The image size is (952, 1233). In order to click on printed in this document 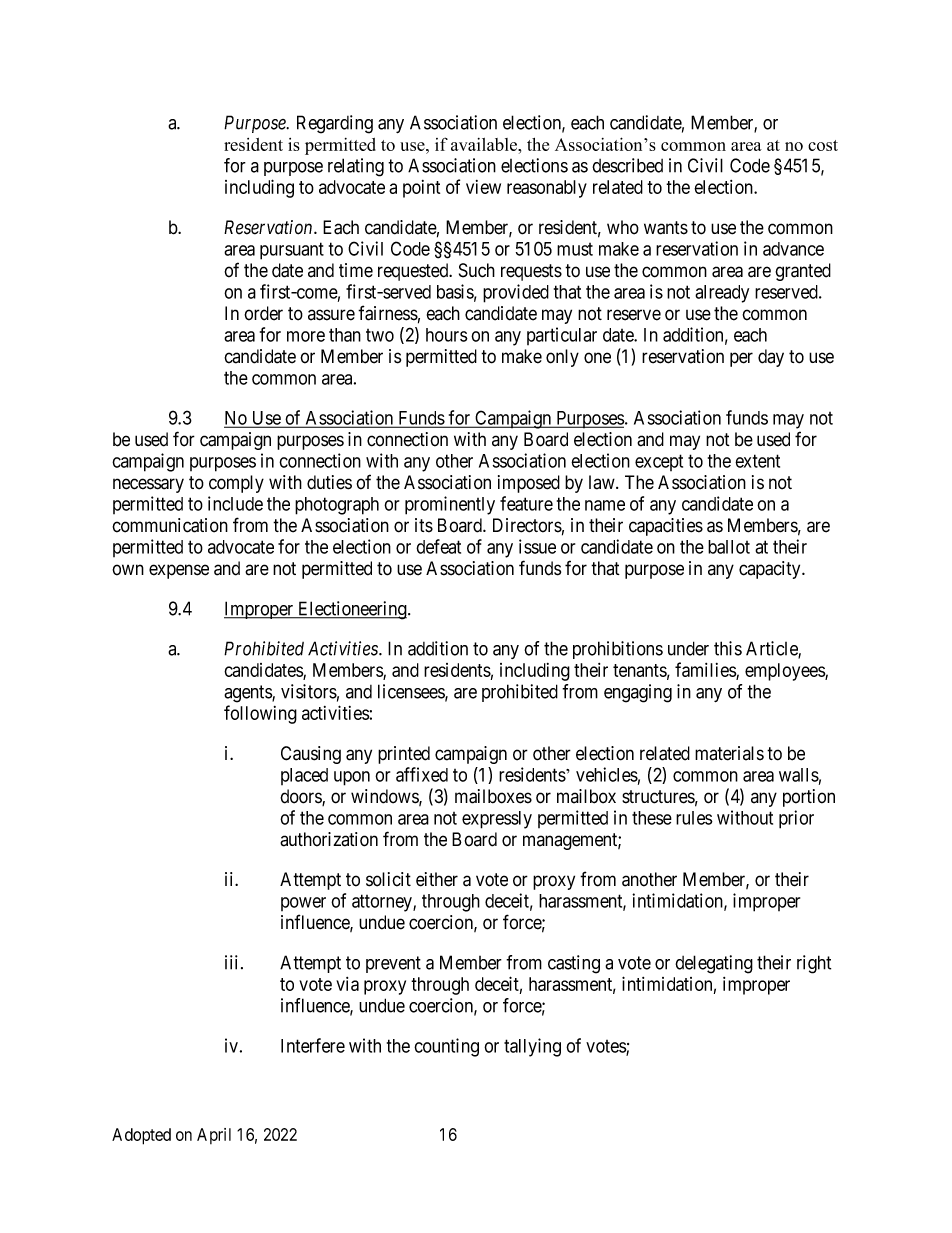, I will do `click(404, 755)`.
